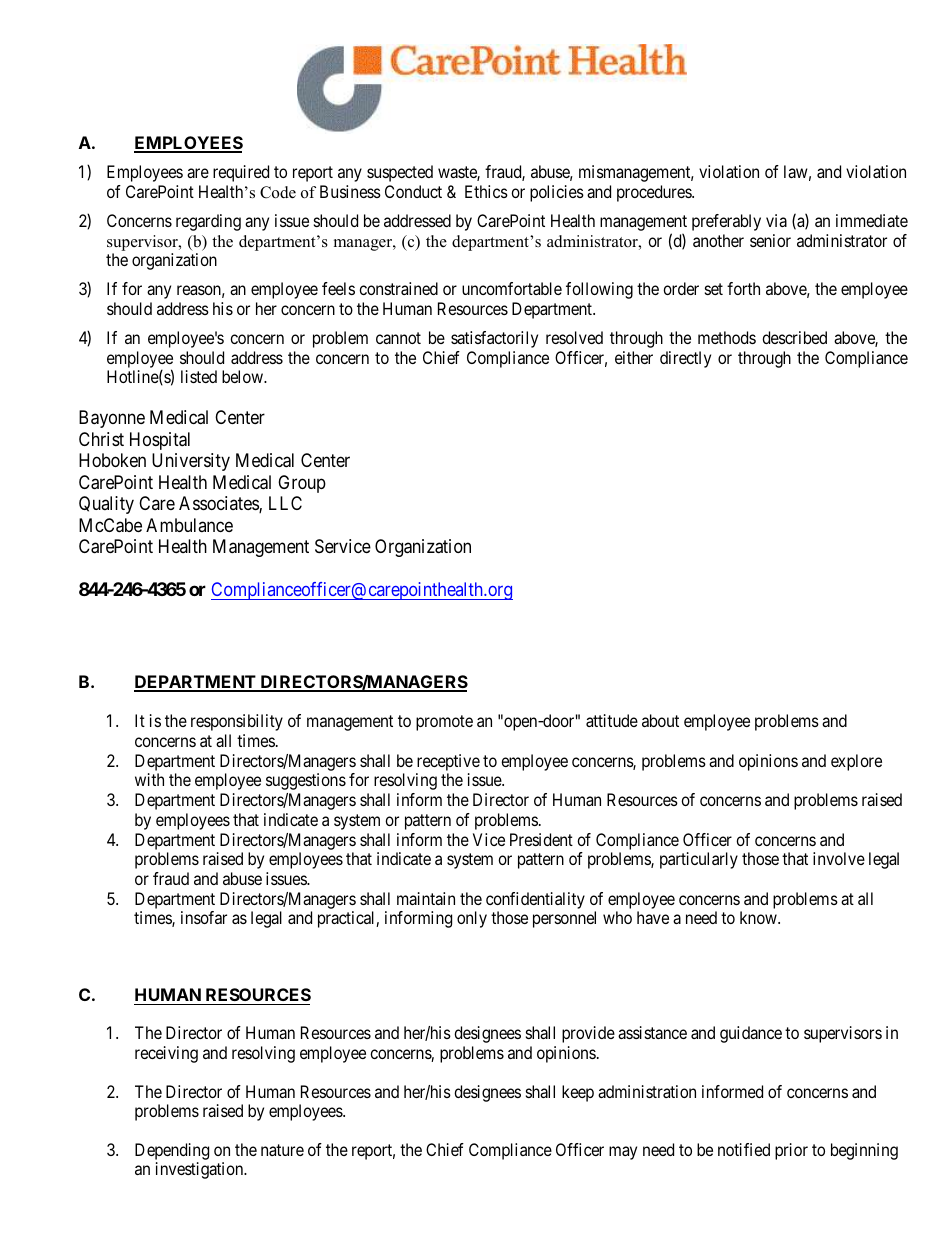  What do you see at coordinates (444, 723) in the screenshot?
I see `promote` at bounding box center [444, 723].
